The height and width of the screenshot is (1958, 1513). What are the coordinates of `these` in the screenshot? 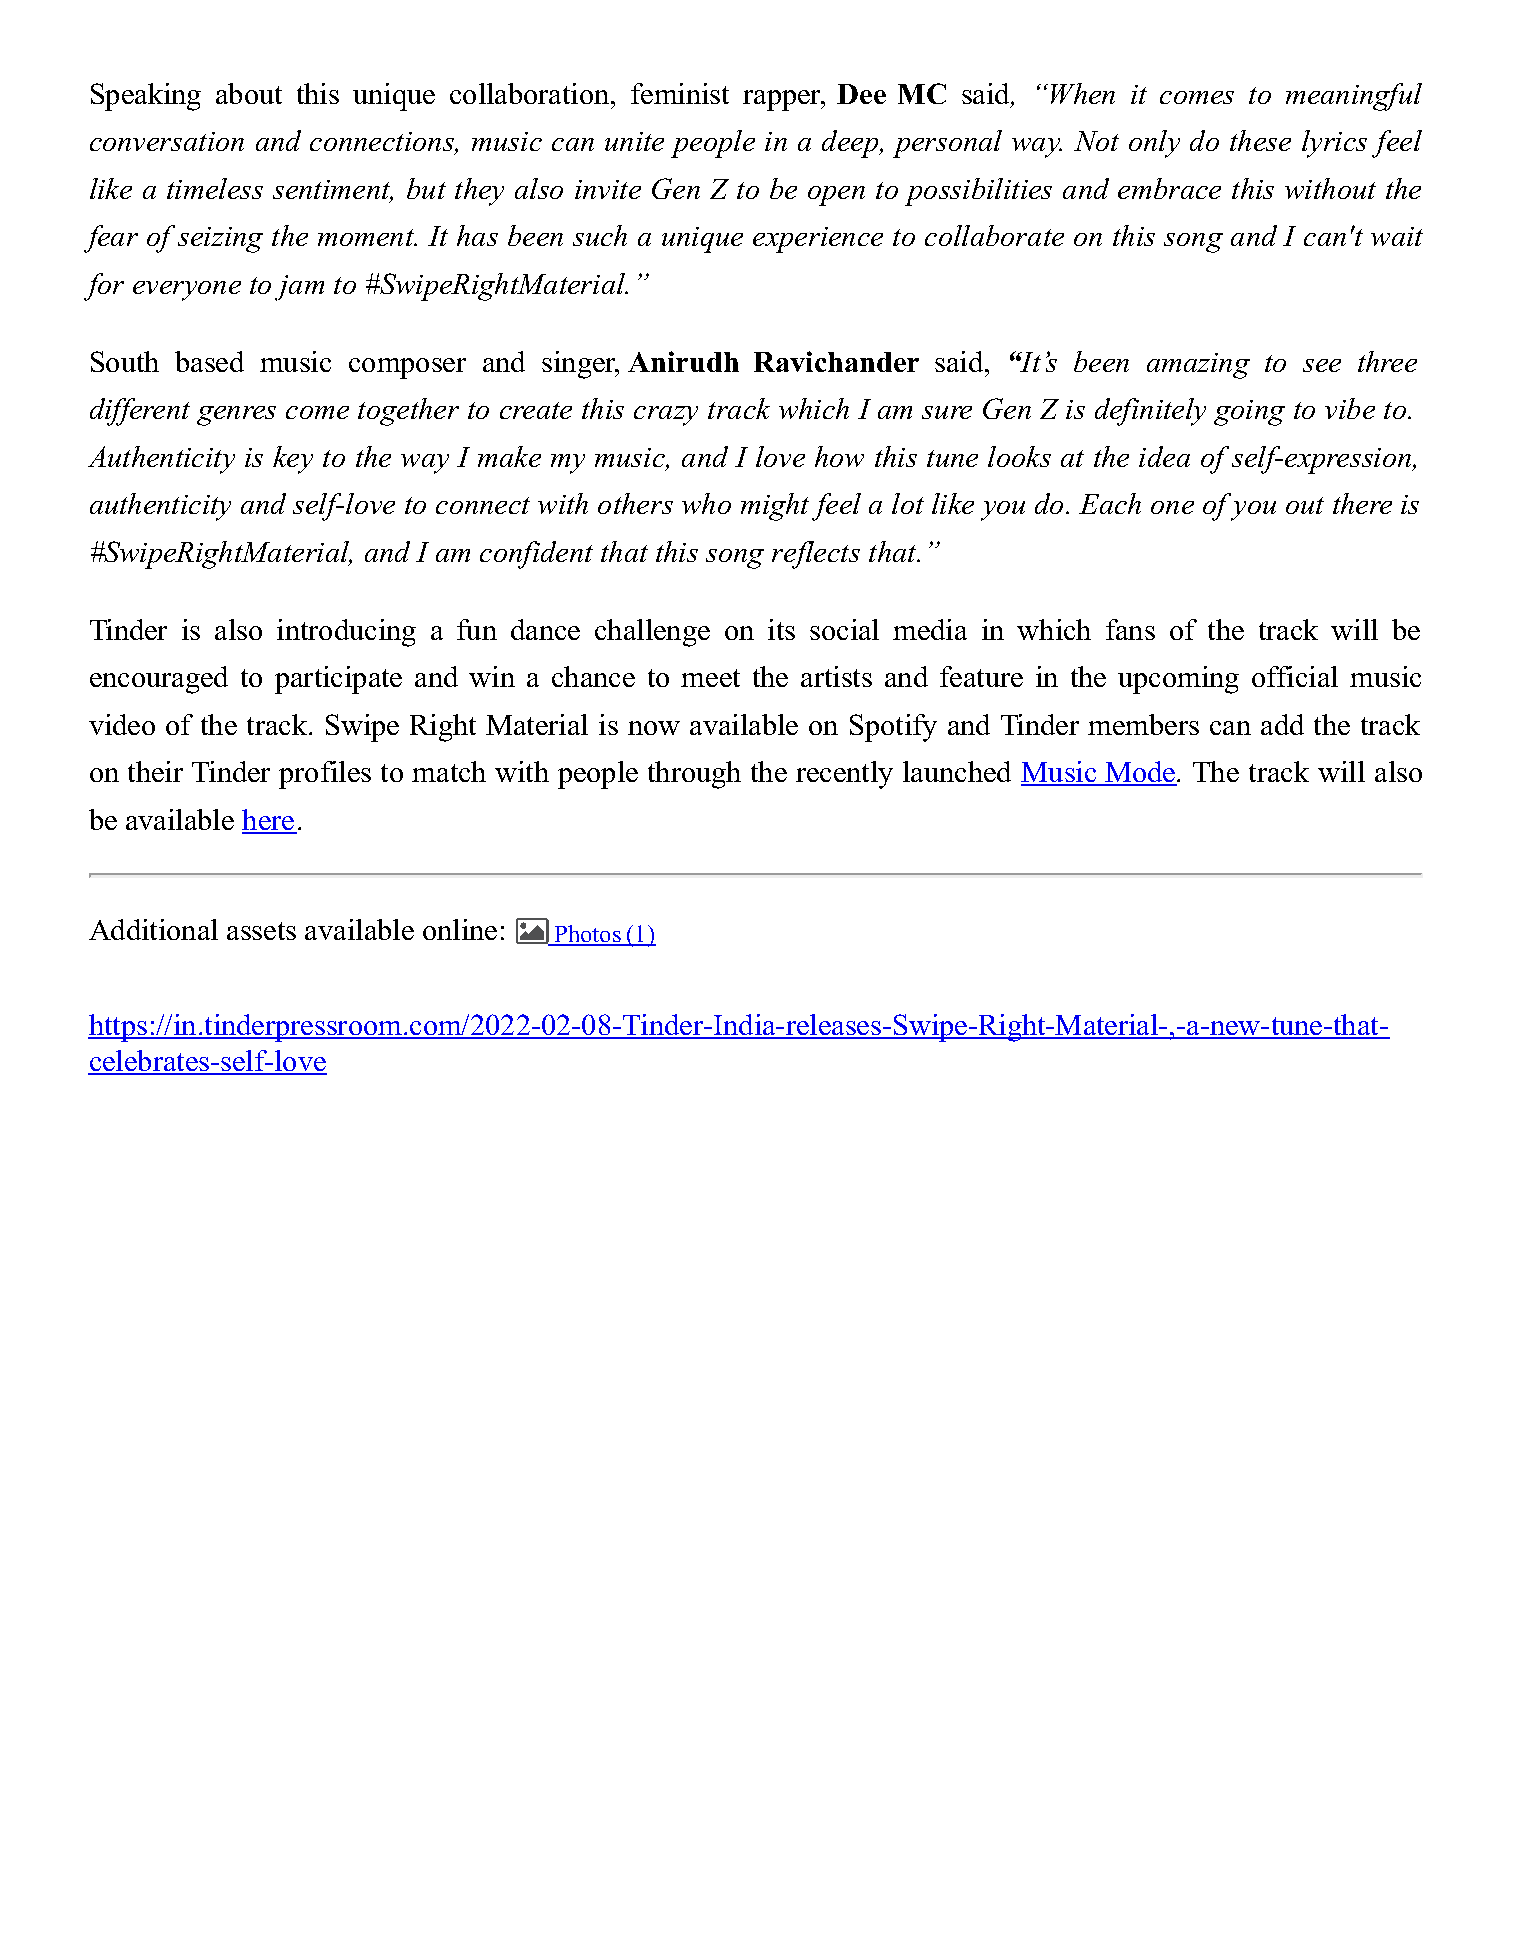 It's located at (1260, 140).
